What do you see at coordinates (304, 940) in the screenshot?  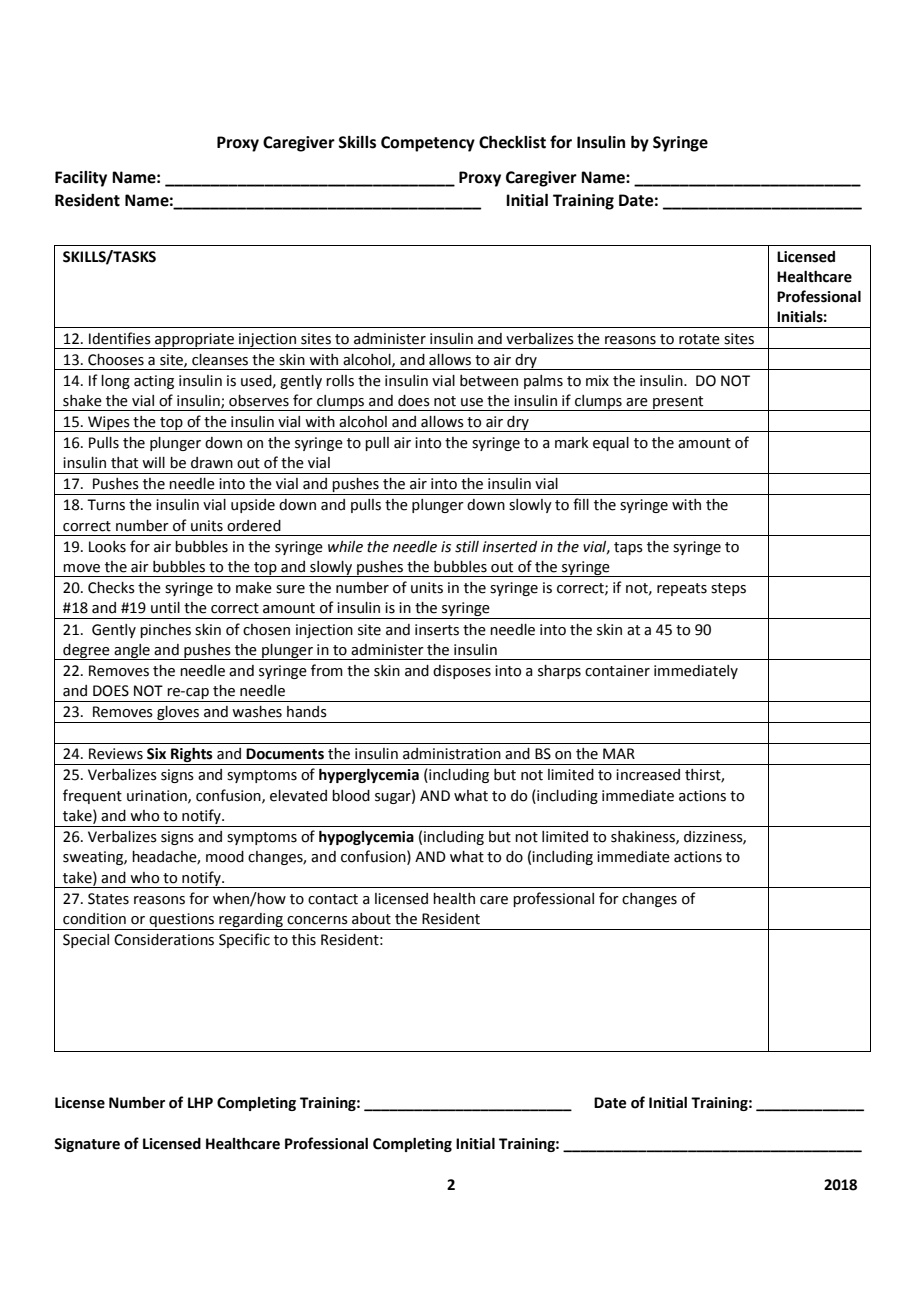 I see `this` at bounding box center [304, 940].
